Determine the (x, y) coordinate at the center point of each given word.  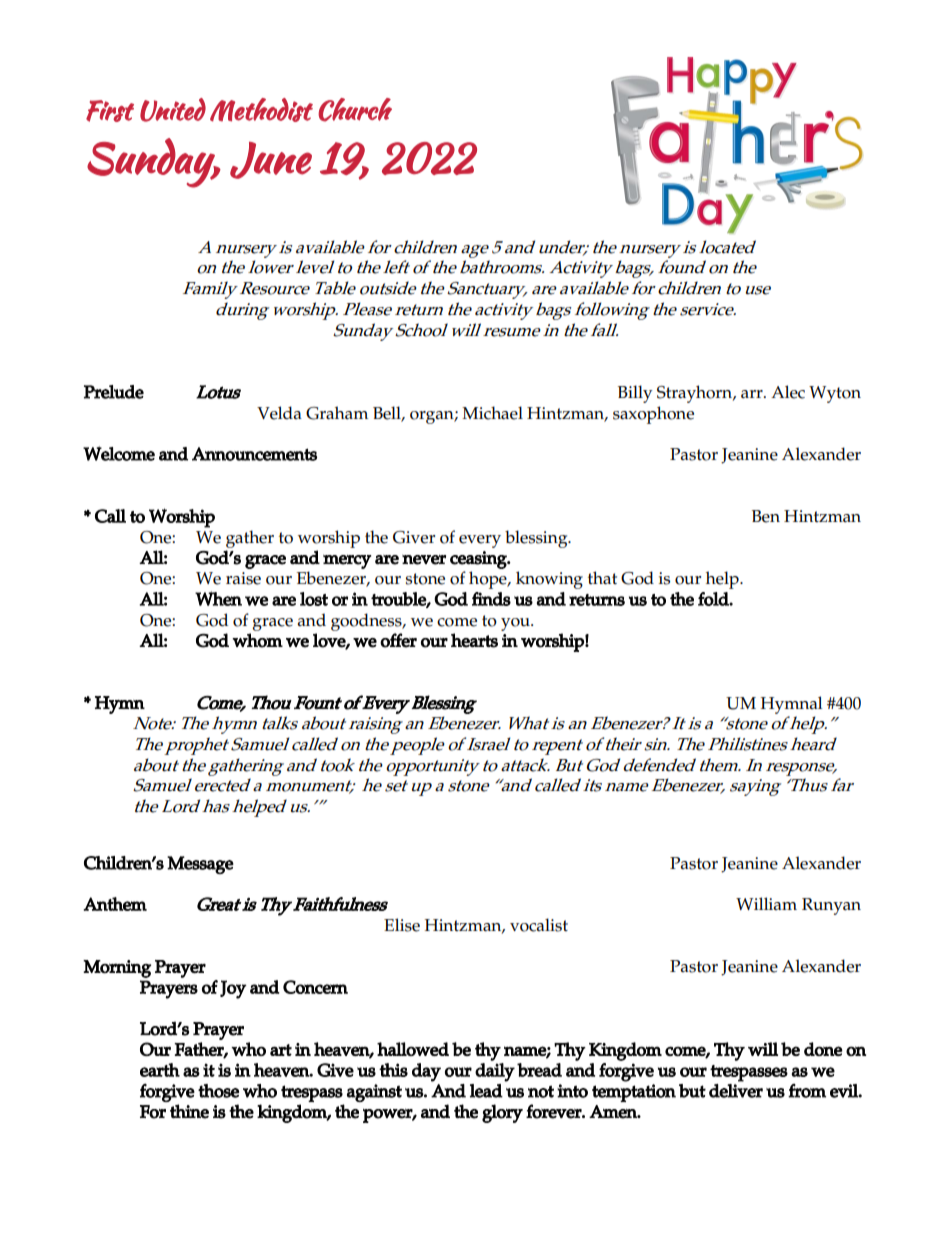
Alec (788, 392)
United (173, 110)
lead (486, 1091)
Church (355, 110)
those (218, 1091)
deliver (736, 1091)
